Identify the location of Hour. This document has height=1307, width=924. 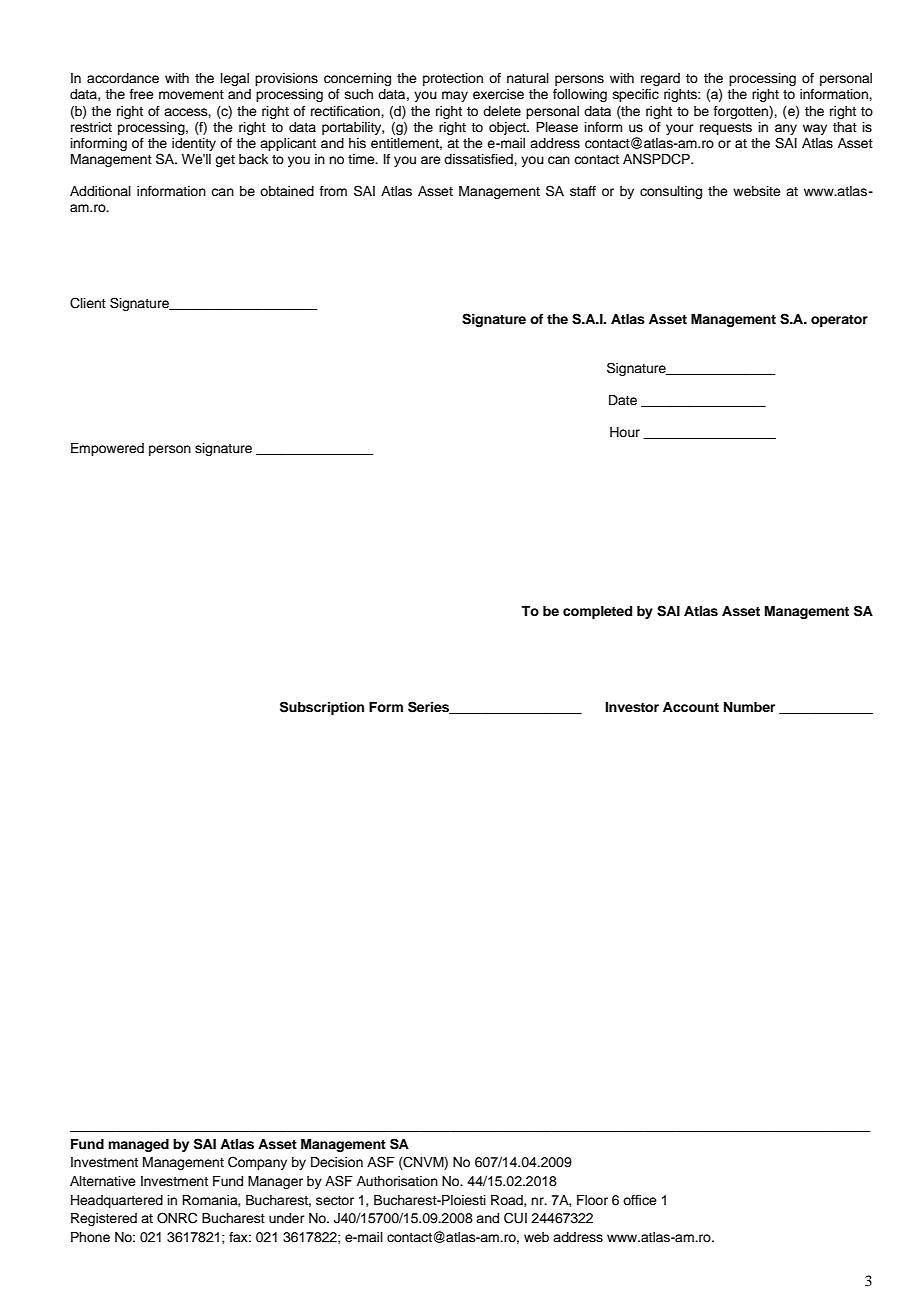
(625, 432).
